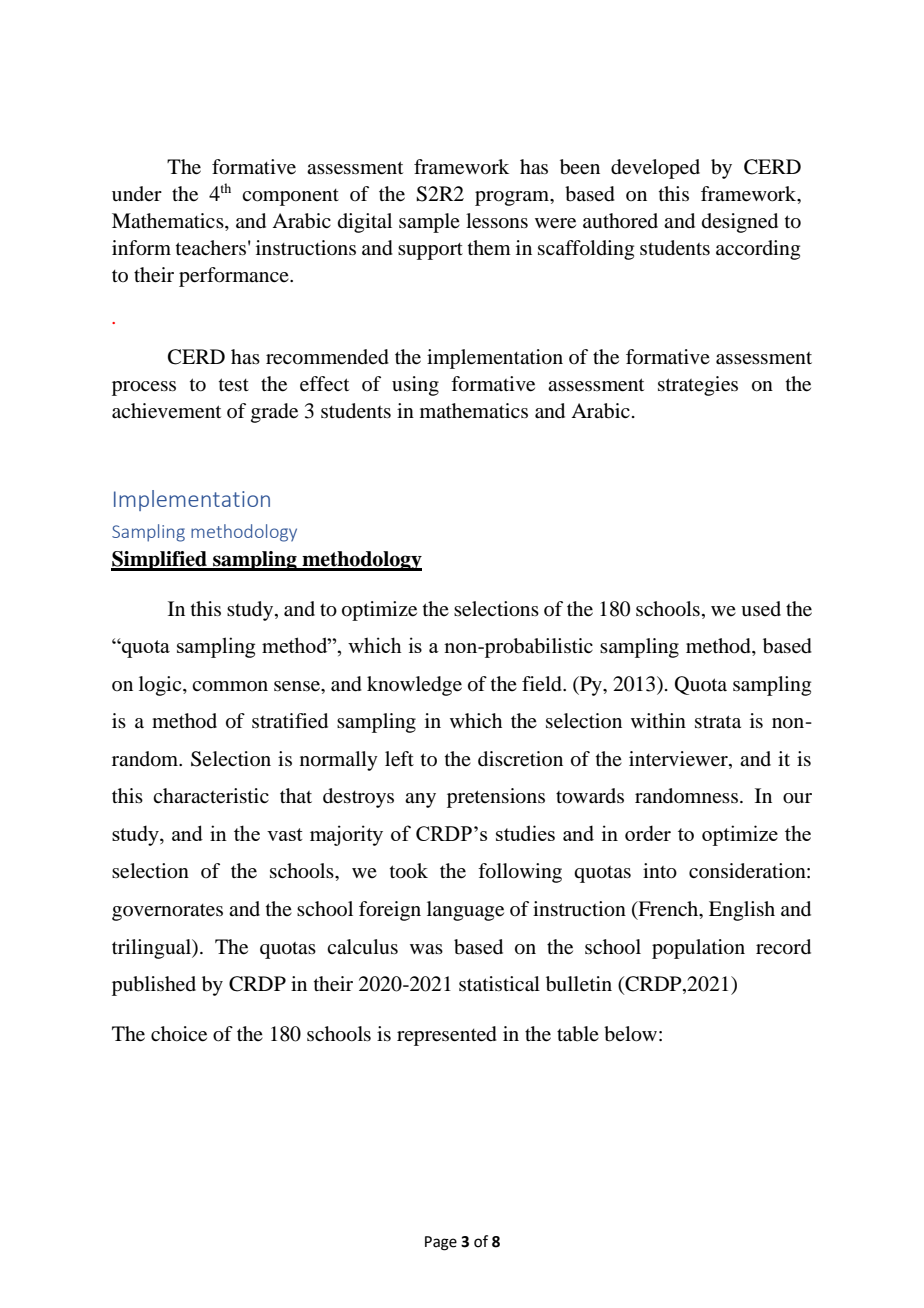 This image has width=924, height=1308. What do you see at coordinates (441, 1243) in the image?
I see `Page` at bounding box center [441, 1243].
